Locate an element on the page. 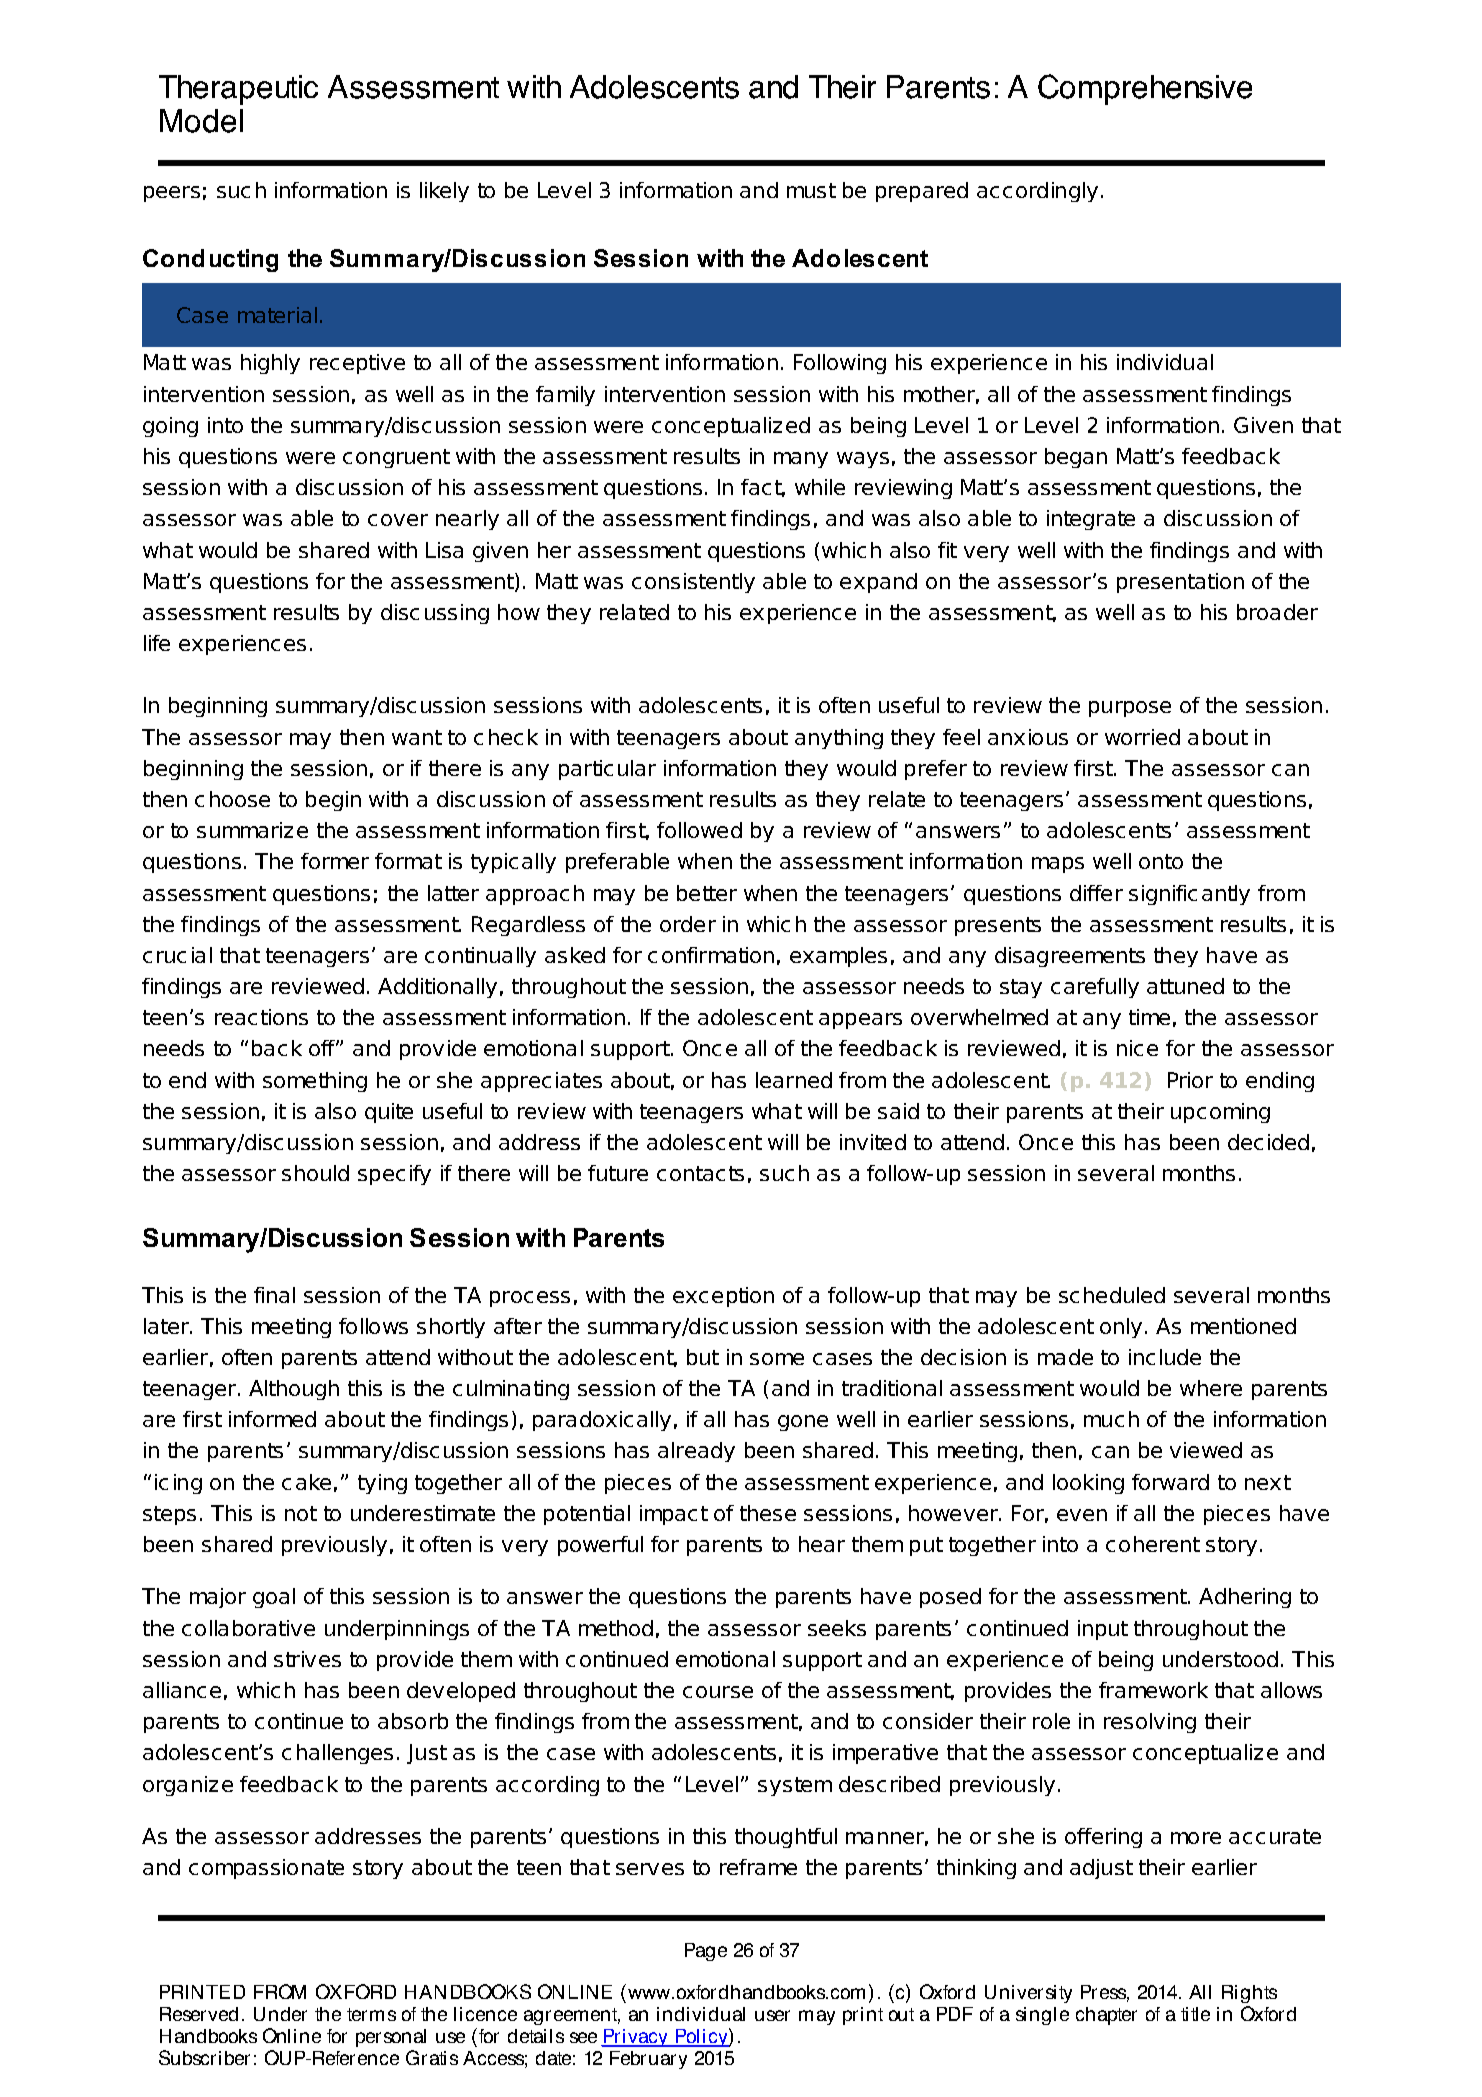 This image has width=1482, height=2097. terms is located at coordinates (371, 2014).
